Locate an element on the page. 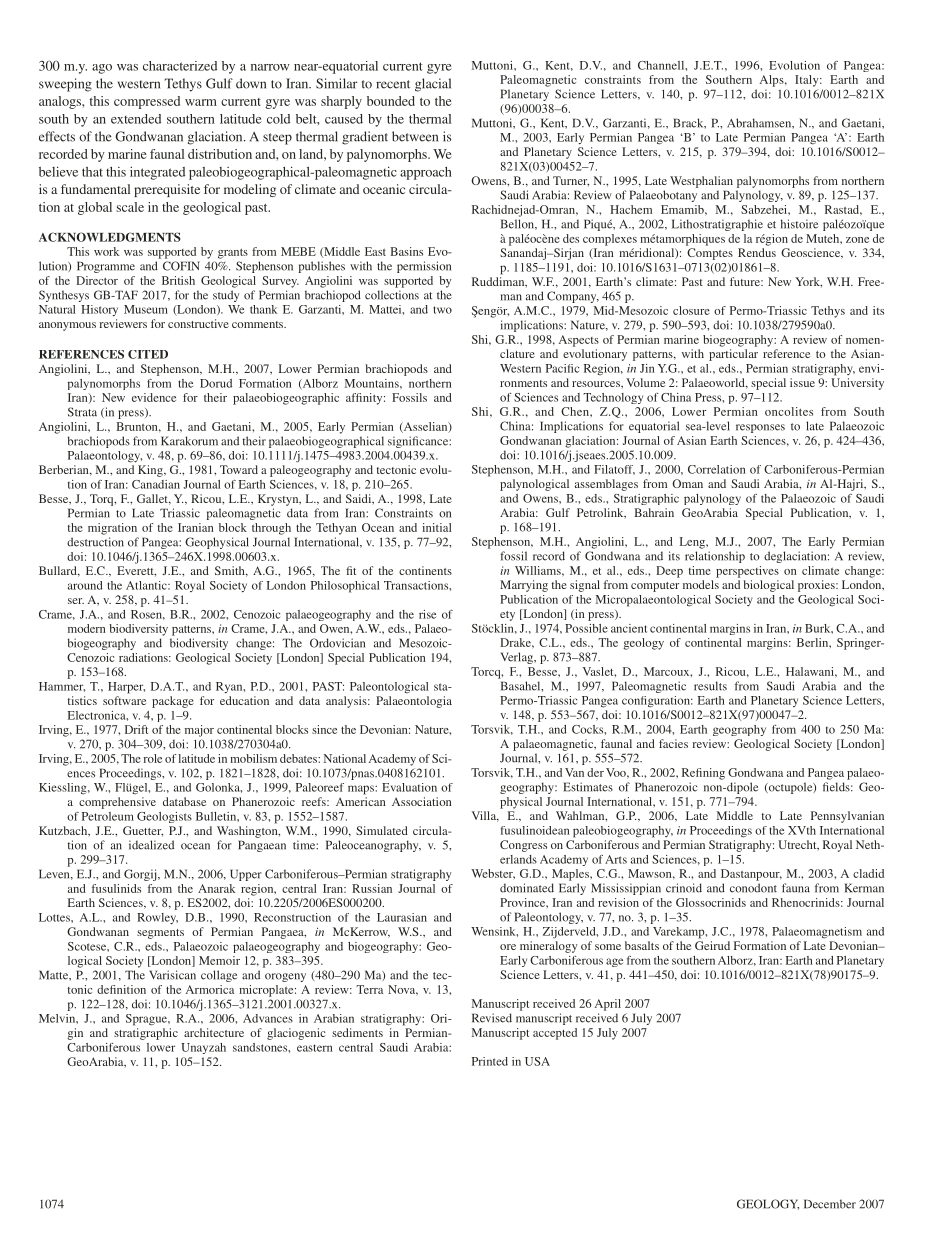 Image resolution: width=952 pixels, height=1256 pixels. architecture is located at coordinates (214, 1032).
